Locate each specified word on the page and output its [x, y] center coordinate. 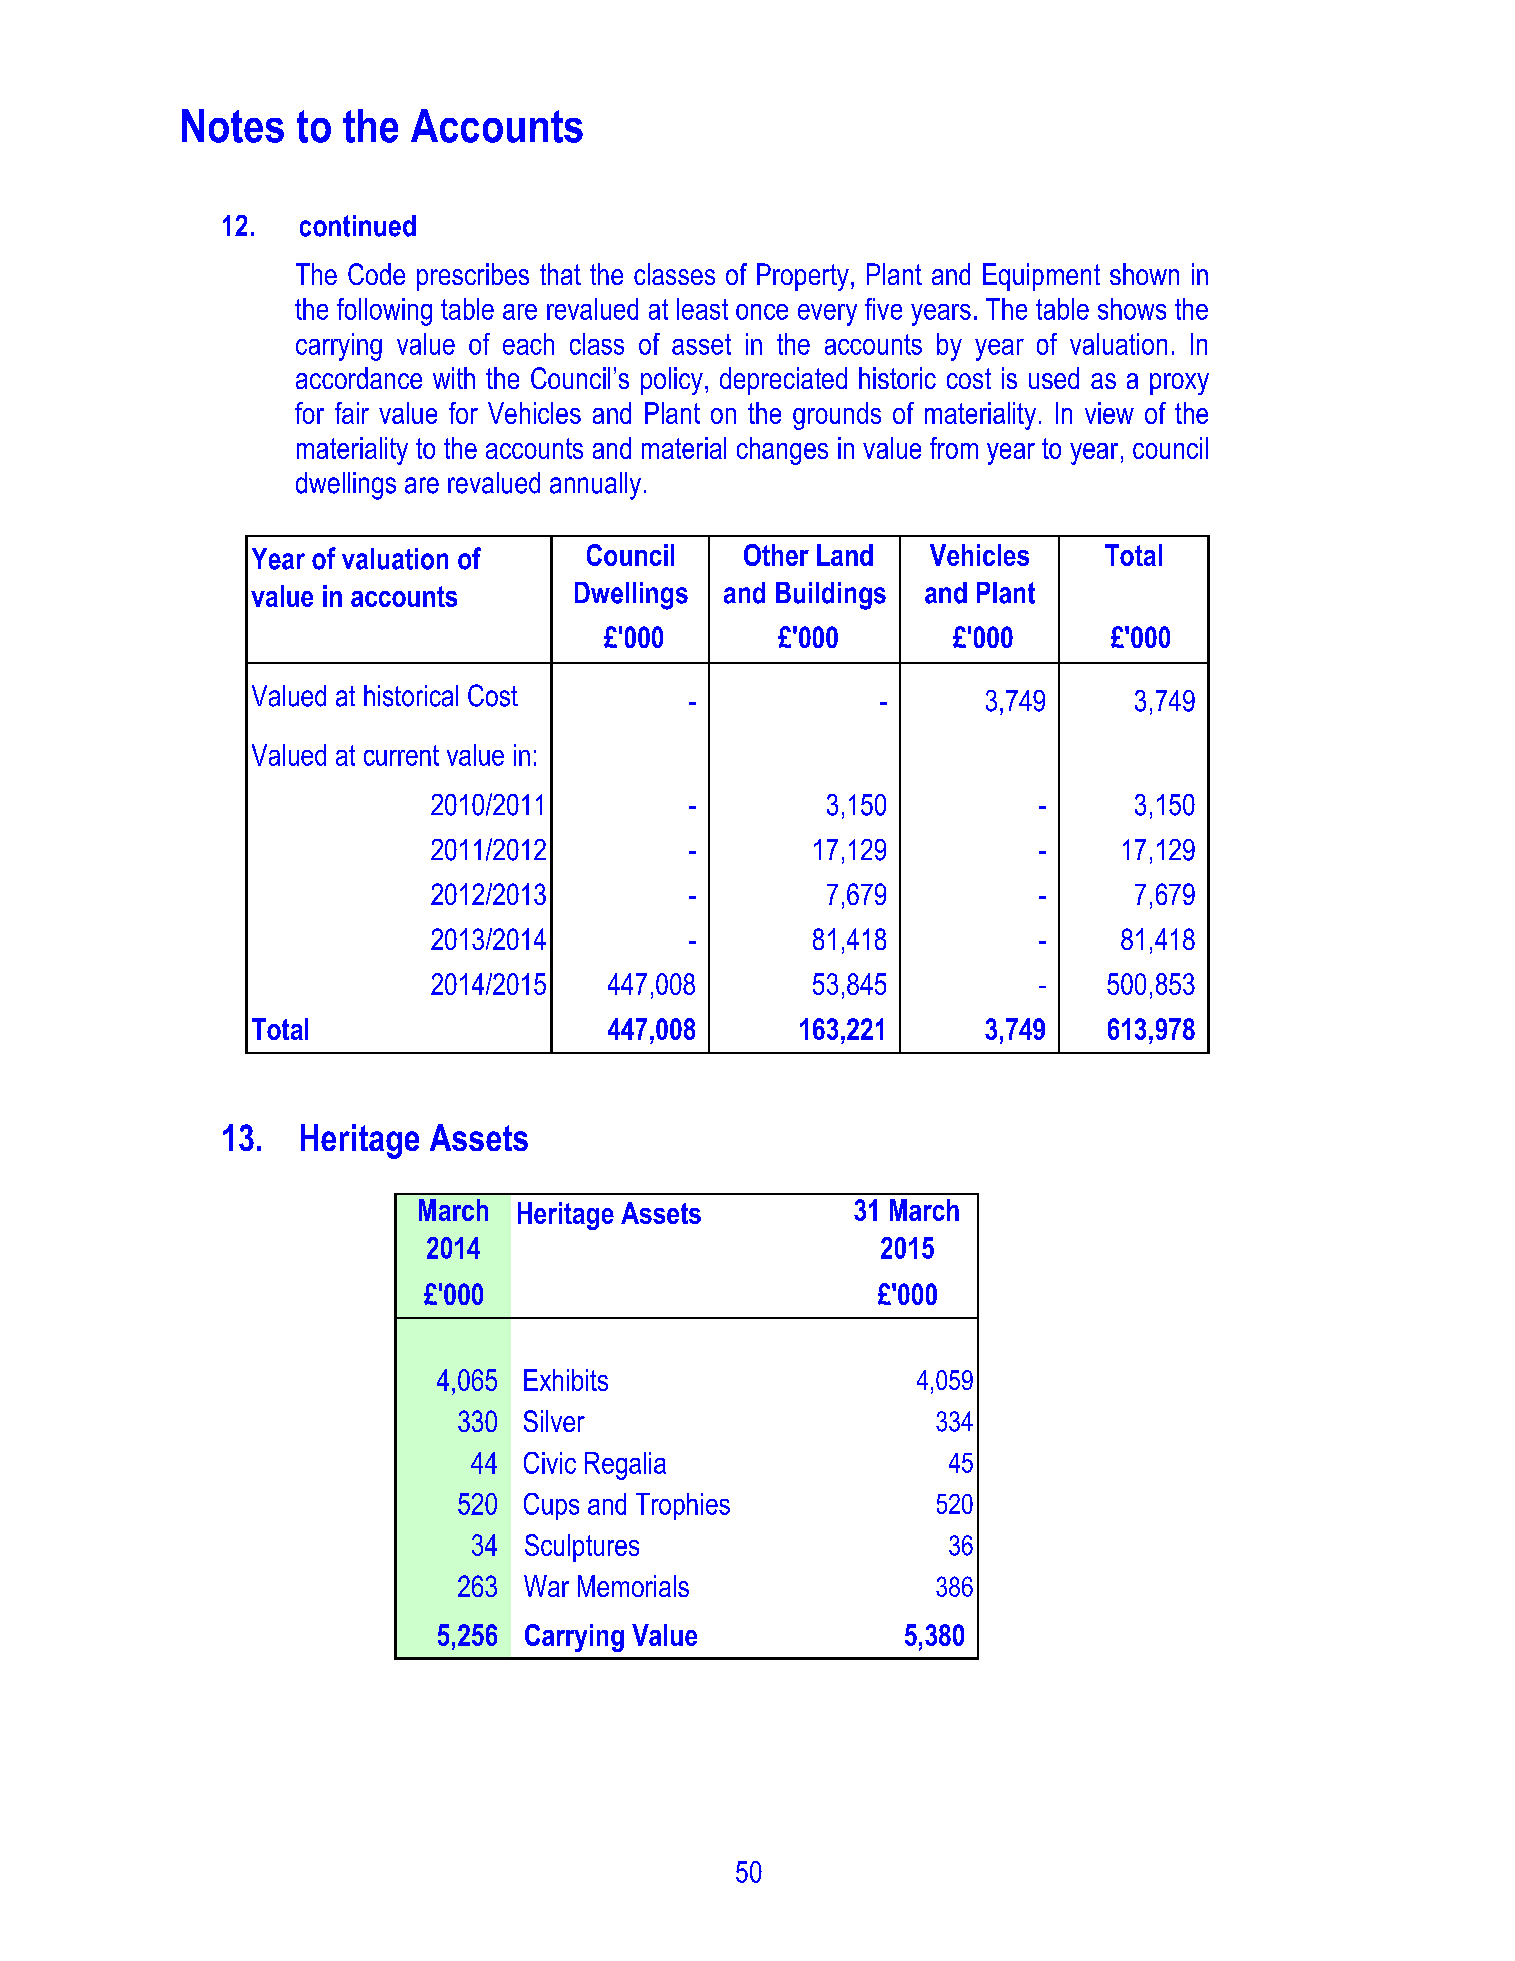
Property [803, 277]
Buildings [831, 596]
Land [845, 555]
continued [358, 226]
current [401, 755]
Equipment [1041, 277]
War [546, 1586]
